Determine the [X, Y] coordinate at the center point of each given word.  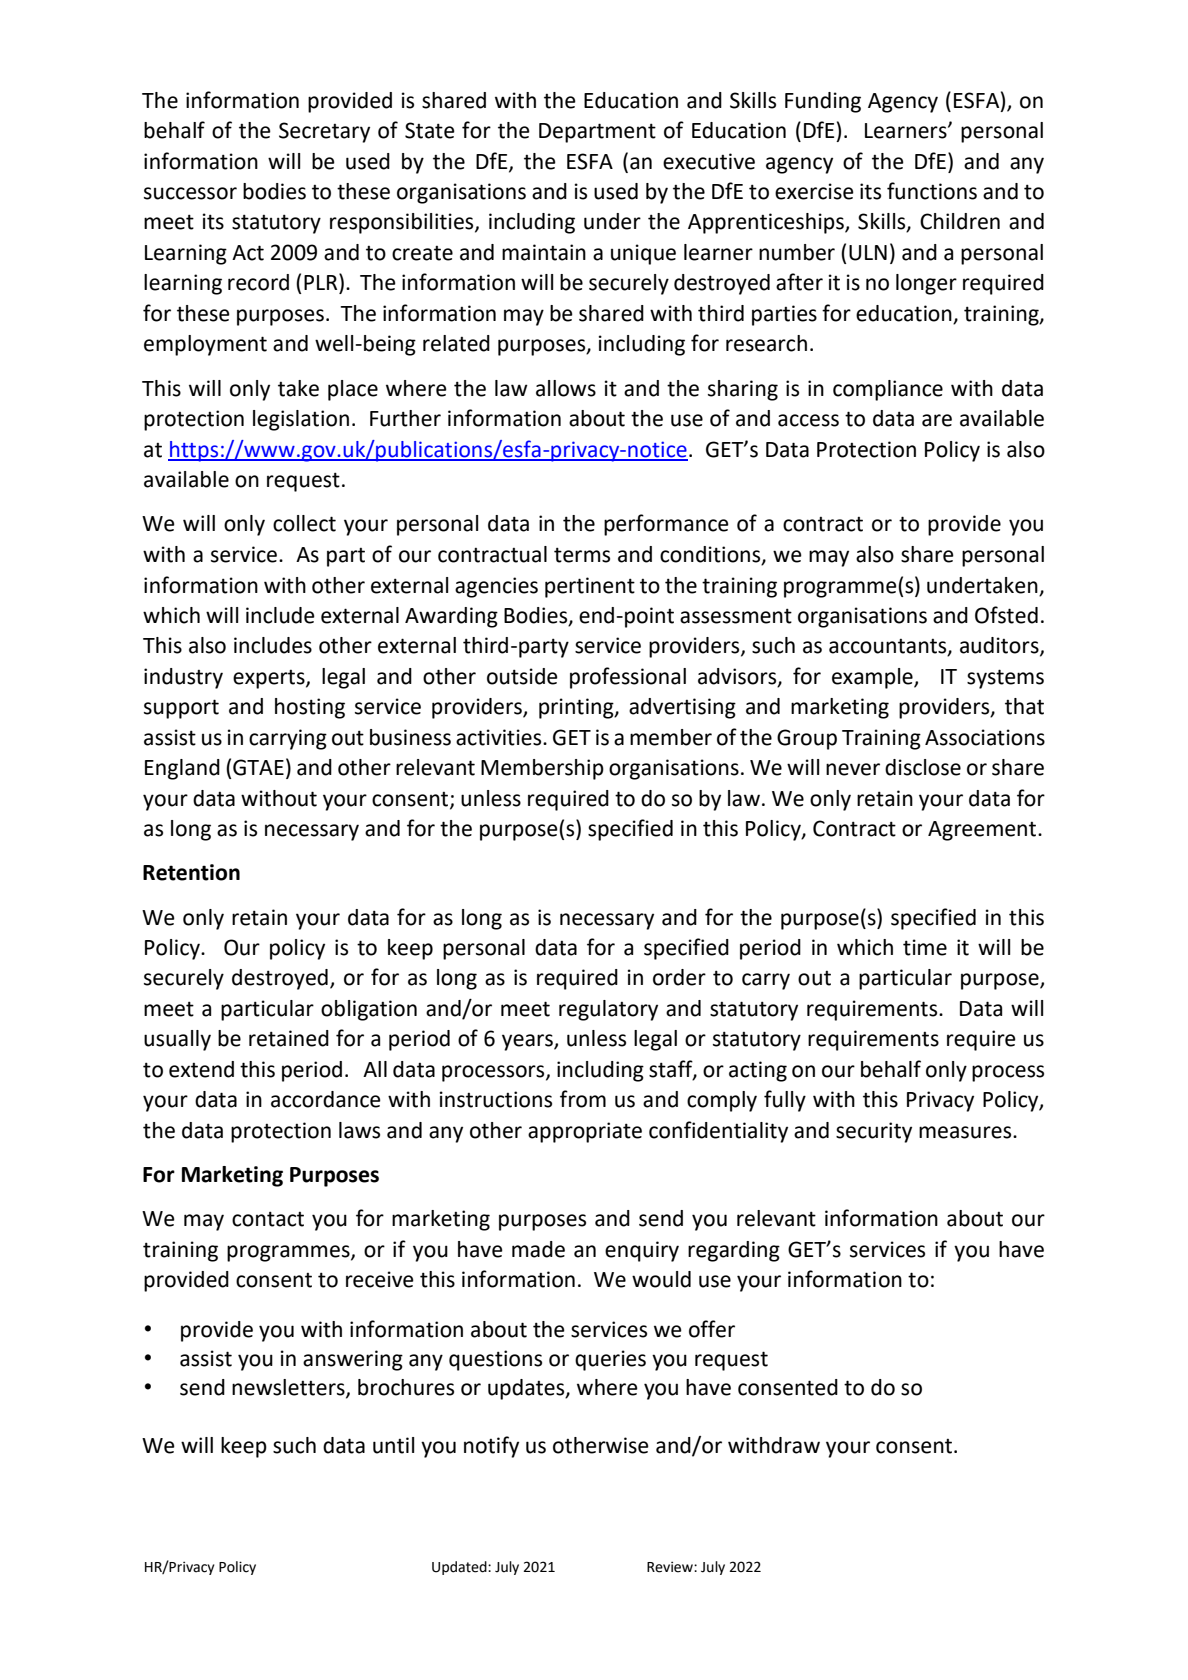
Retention [191, 872]
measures [966, 1132]
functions [932, 191]
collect [304, 523]
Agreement [983, 831]
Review [671, 1567]
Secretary [324, 132]
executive [709, 161]
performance [666, 525]
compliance [888, 390]
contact [268, 1219]
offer [712, 1329]
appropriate [585, 1132]
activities [500, 737]
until [393, 1445]
